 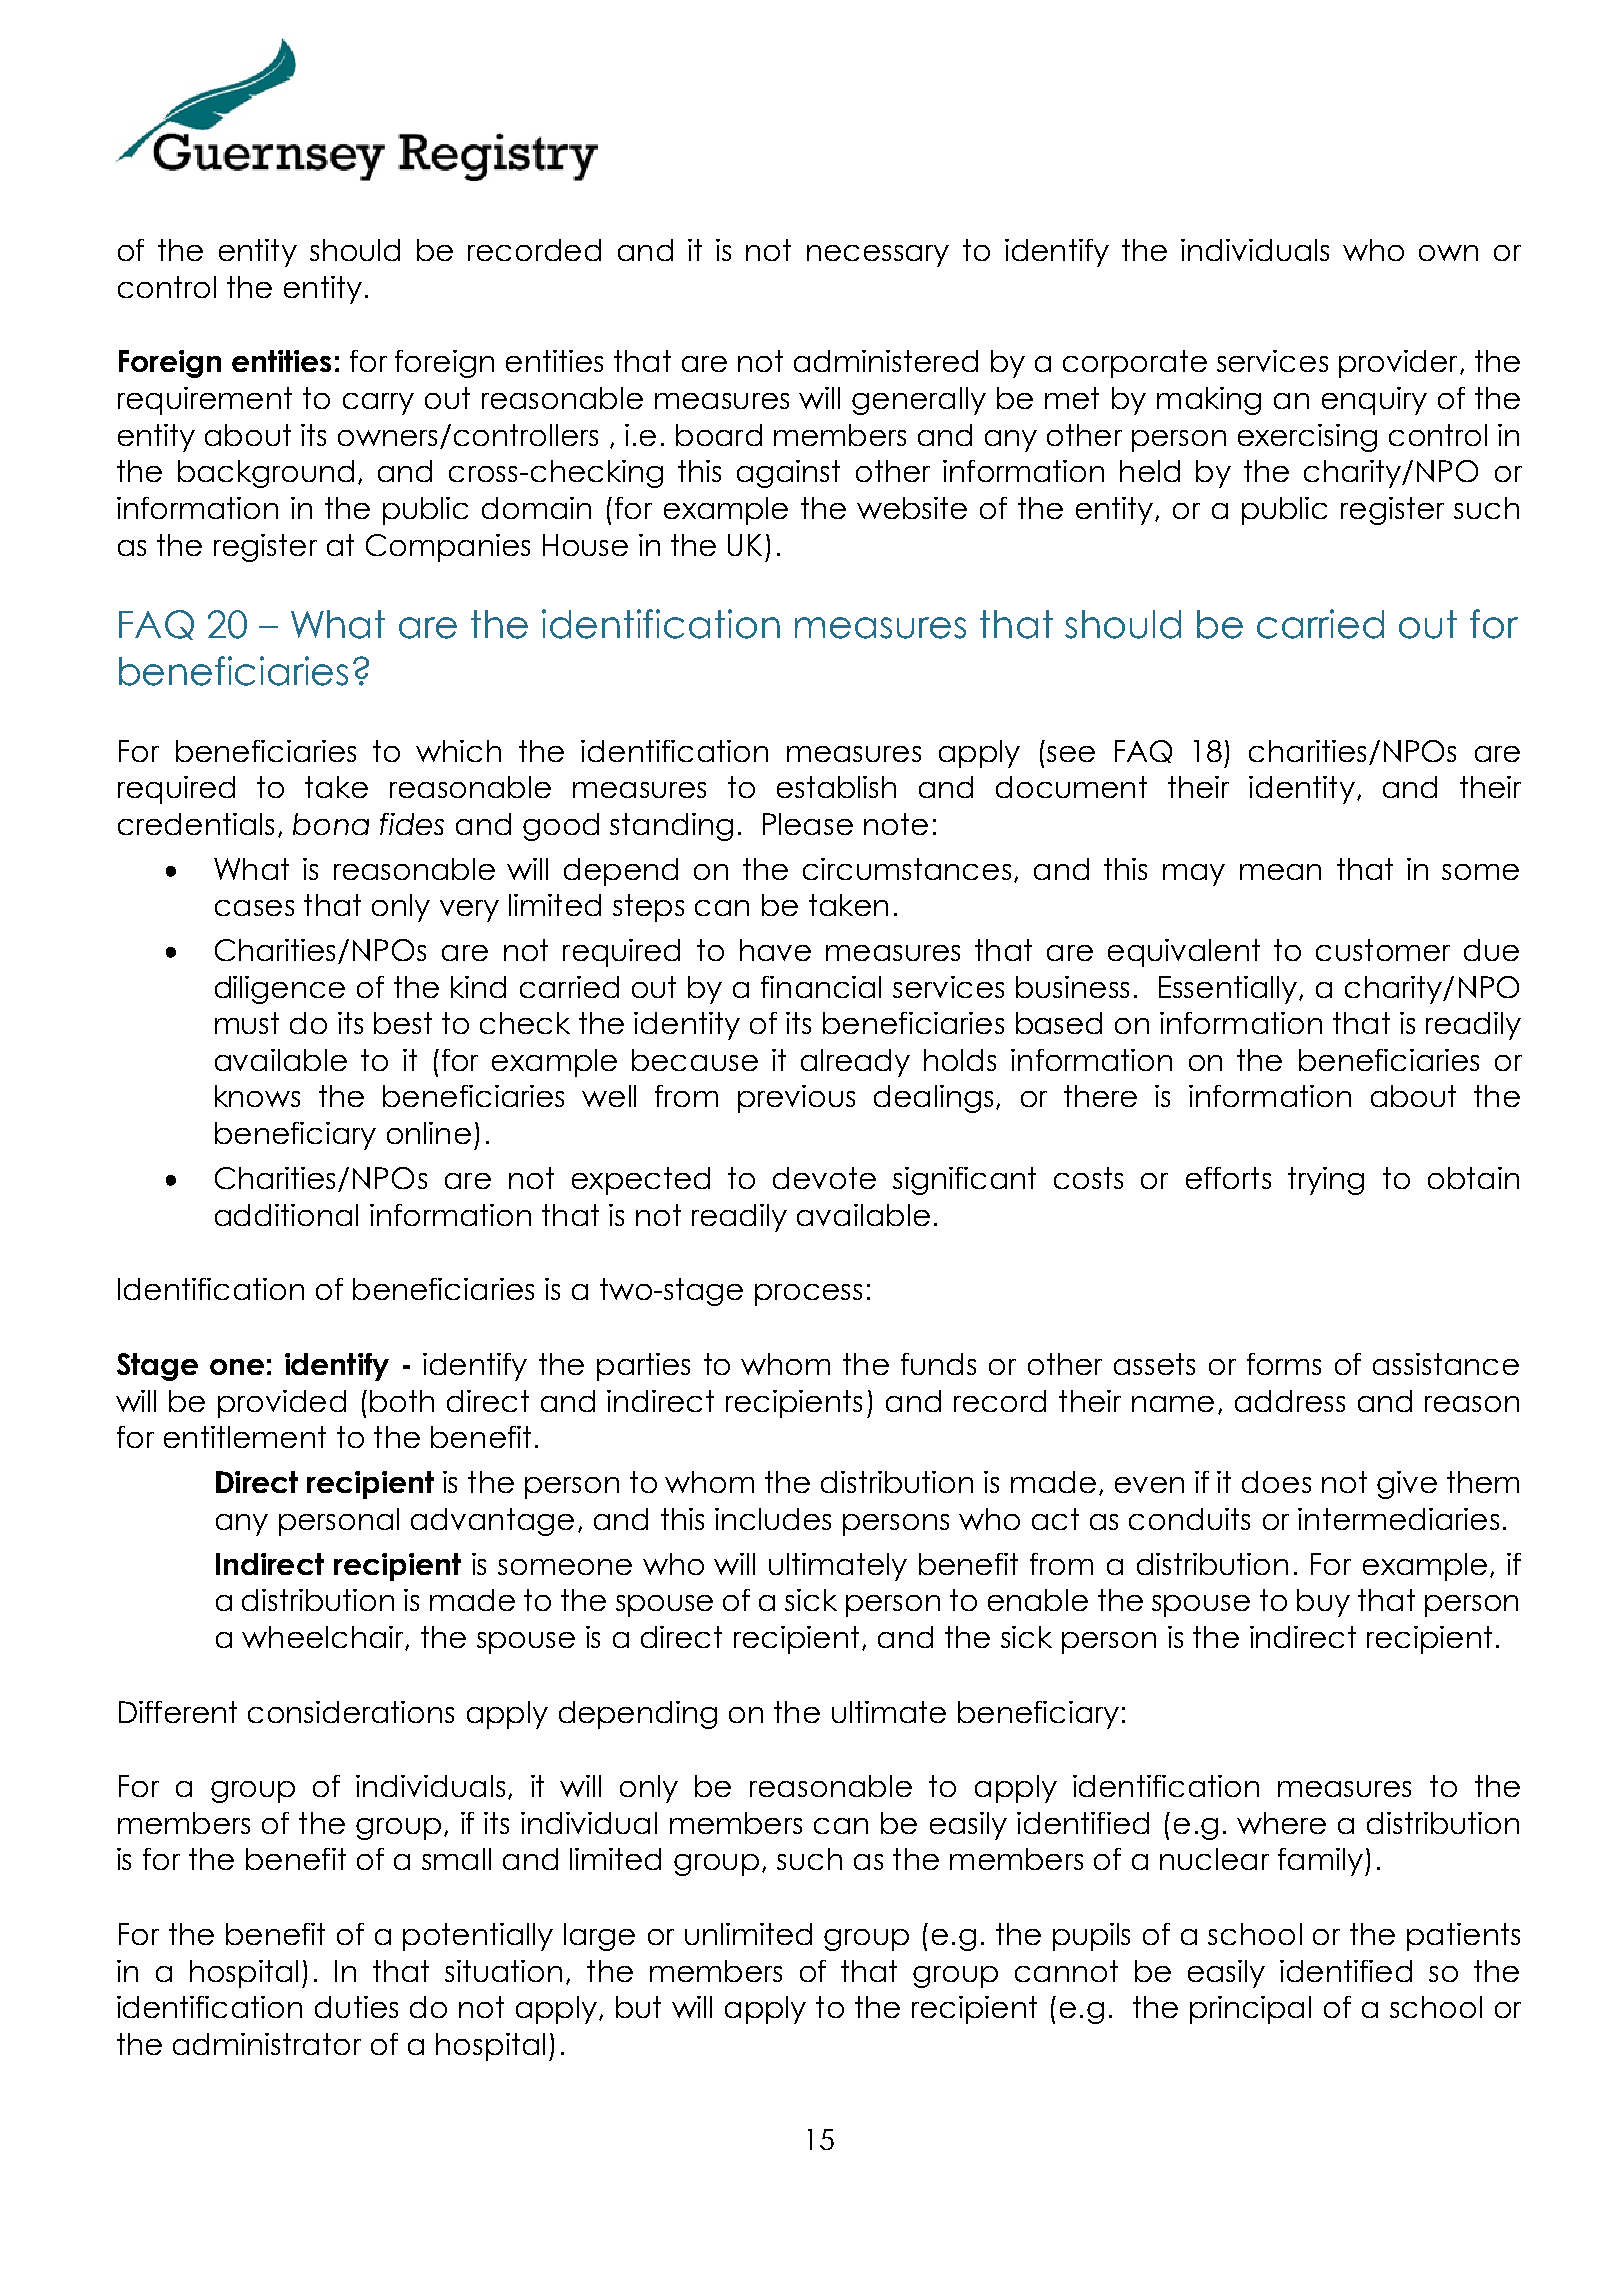 What do you see at coordinates (878, 256) in the page?
I see `necessary` at bounding box center [878, 256].
